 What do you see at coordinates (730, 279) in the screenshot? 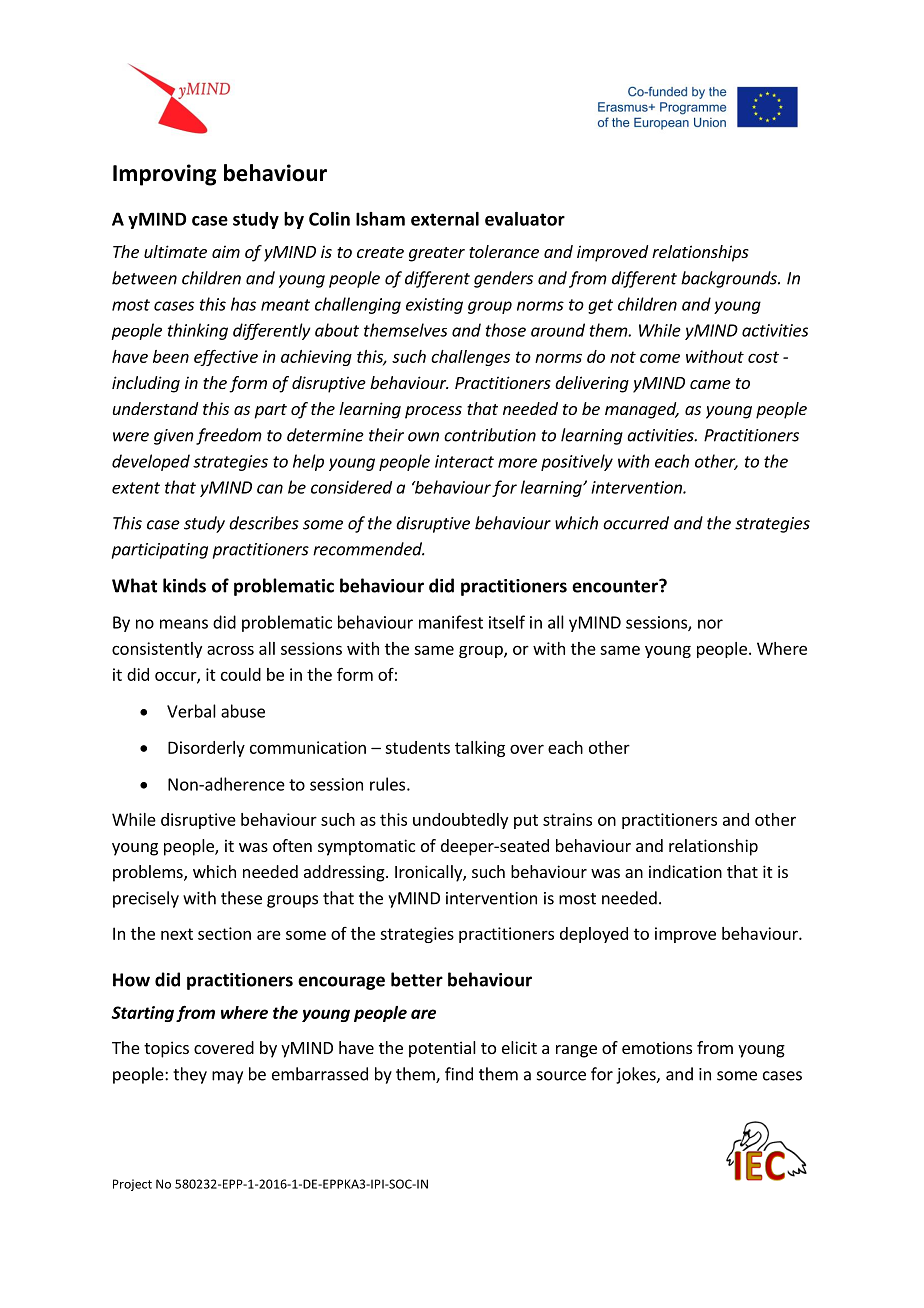
I see `backgrounds` at bounding box center [730, 279].
